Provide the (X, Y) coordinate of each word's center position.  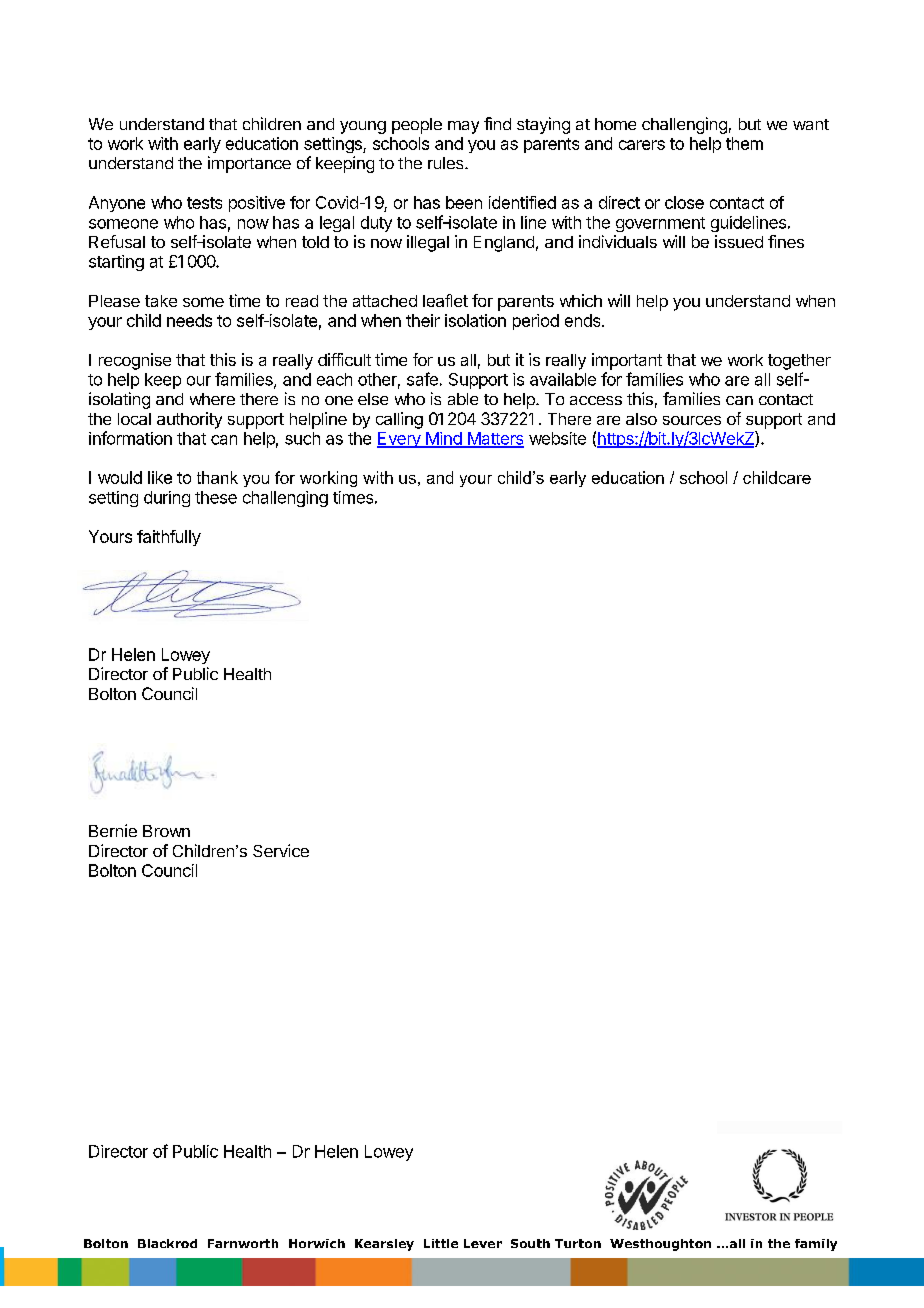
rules (447, 163)
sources (692, 420)
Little (441, 1243)
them (744, 143)
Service (281, 850)
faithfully (169, 538)
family (816, 1245)
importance (249, 164)
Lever (483, 1243)
